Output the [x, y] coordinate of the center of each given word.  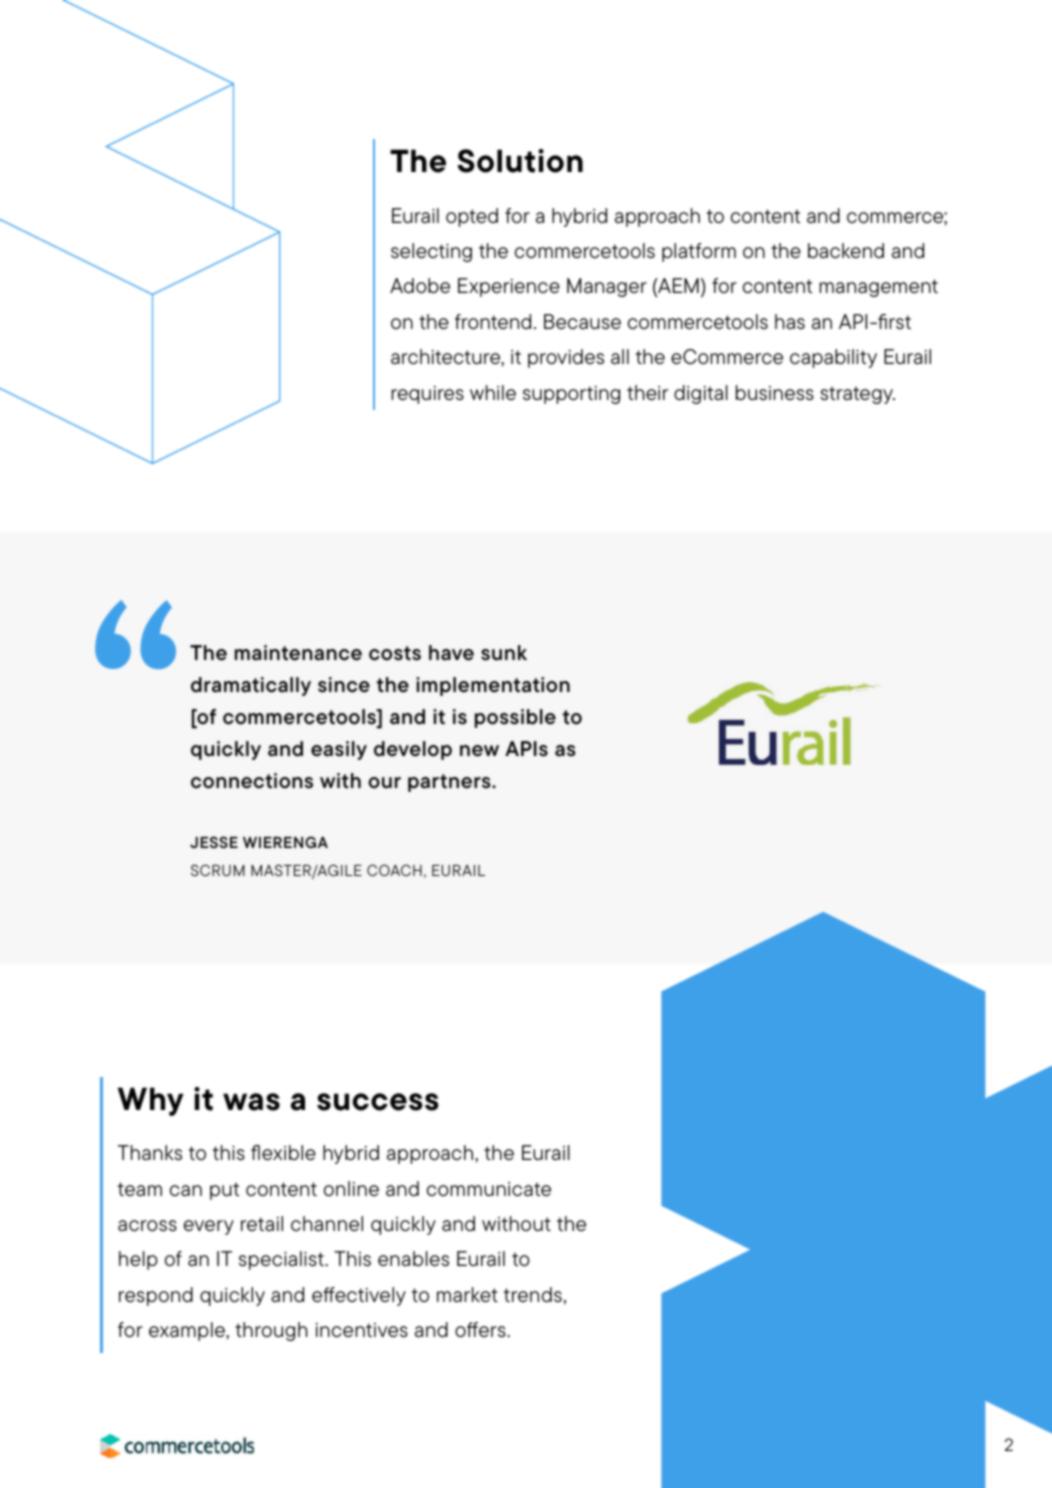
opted [472, 217]
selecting [431, 252]
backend [846, 250]
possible [515, 718]
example [188, 1331]
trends [533, 1294]
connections [252, 781]
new [479, 751]
